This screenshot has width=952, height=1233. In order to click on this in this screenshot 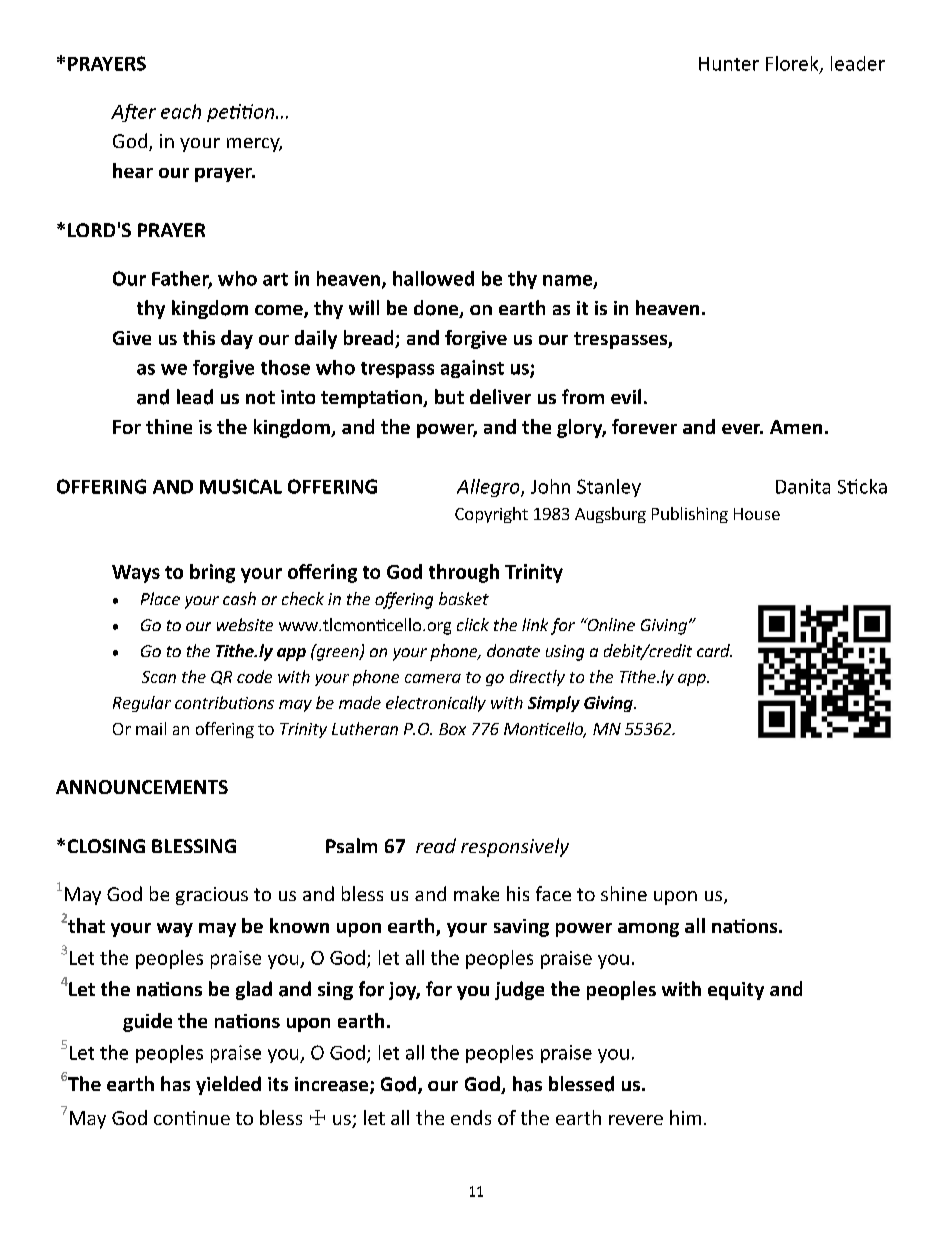, I will do `click(199, 337)`.
